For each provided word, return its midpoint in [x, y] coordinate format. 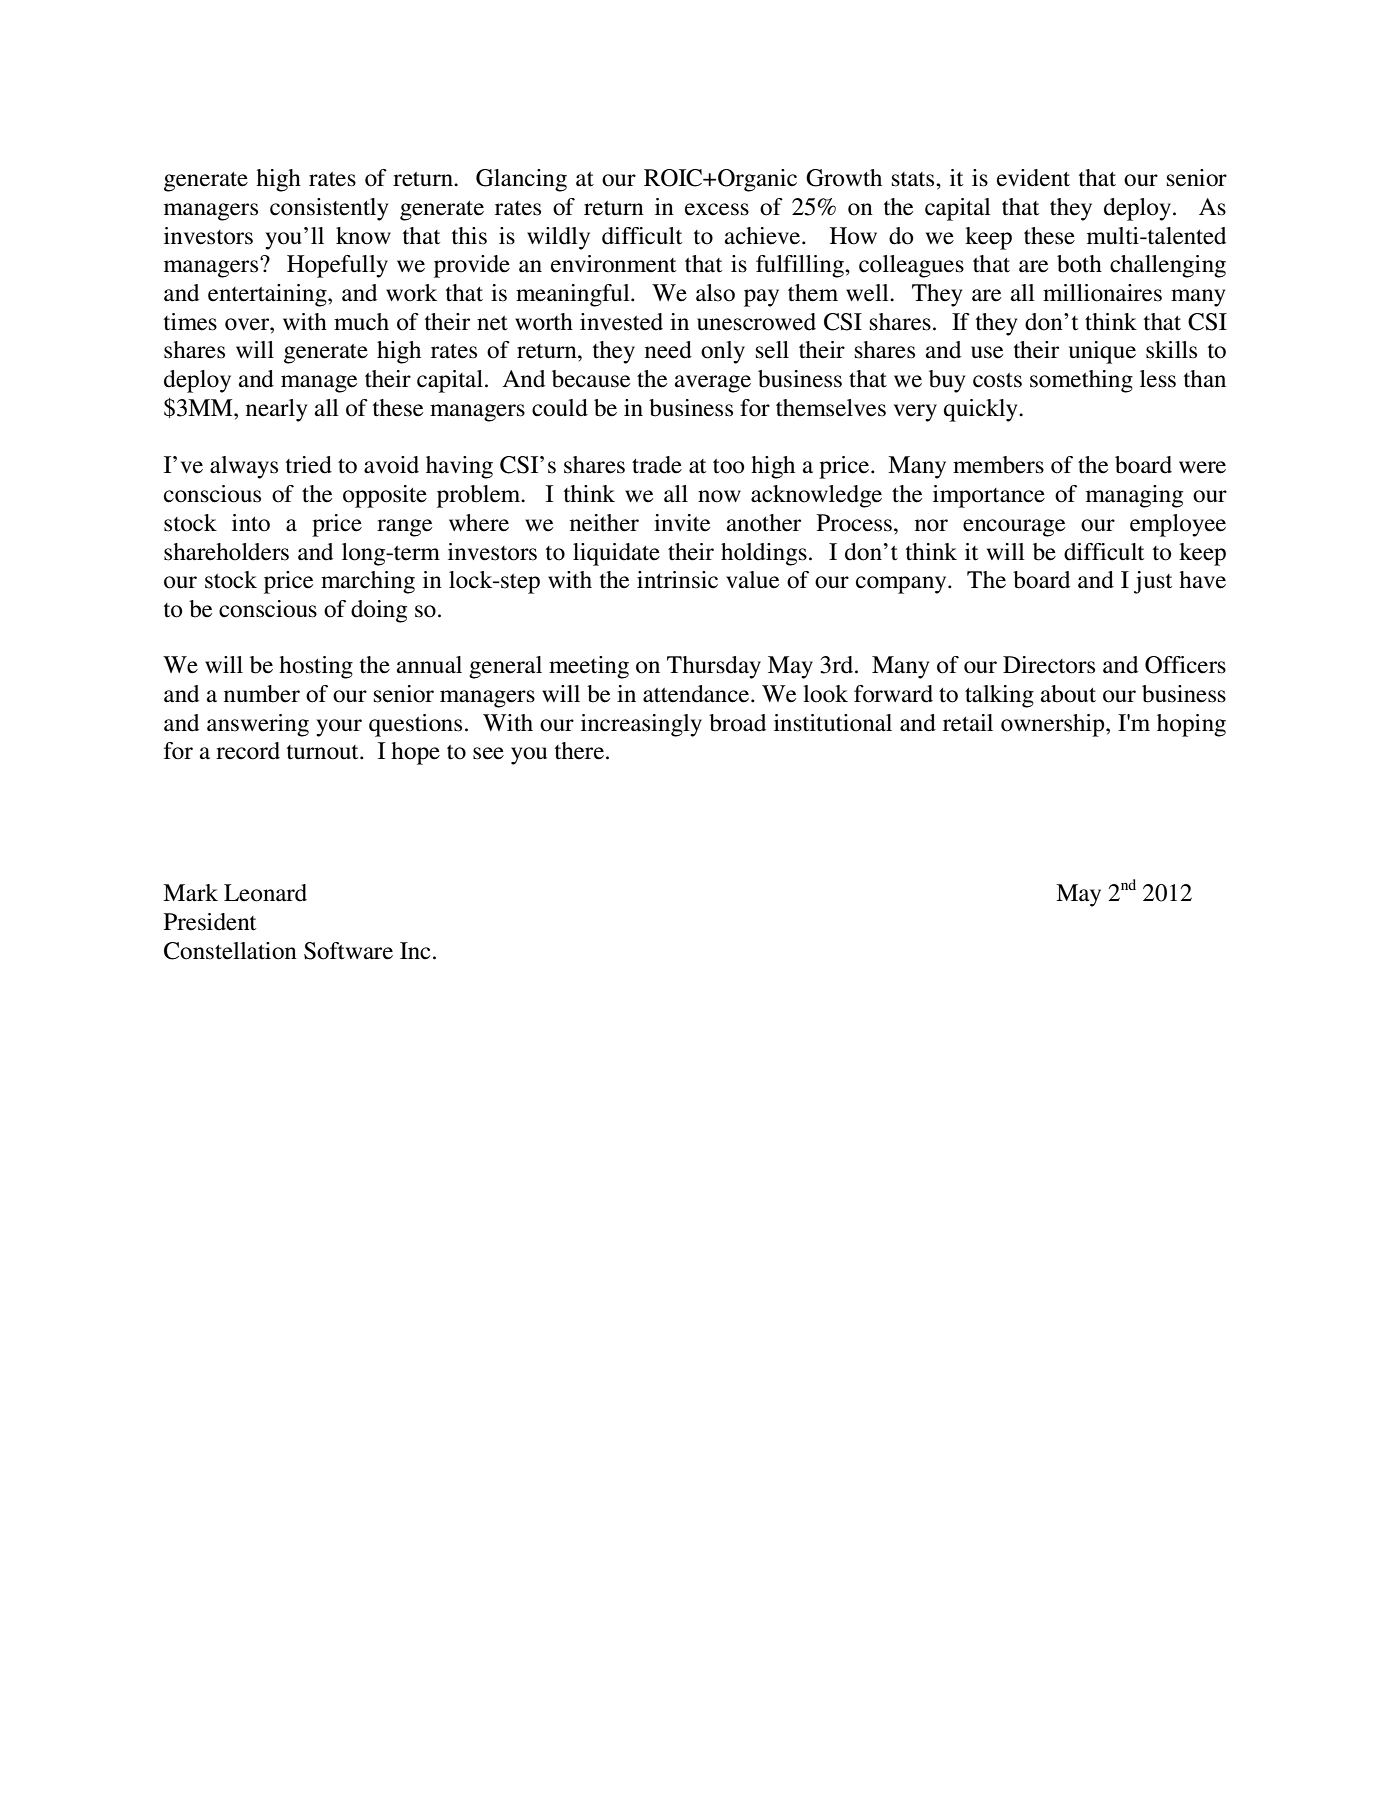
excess [717, 209]
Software [348, 951]
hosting [316, 667]
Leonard [265, 893]
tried [309, 465]
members [998, 465]
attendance [697, 694]
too [728, 466]
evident [1033, 178]
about [1068, 694]
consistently [329, 209]
